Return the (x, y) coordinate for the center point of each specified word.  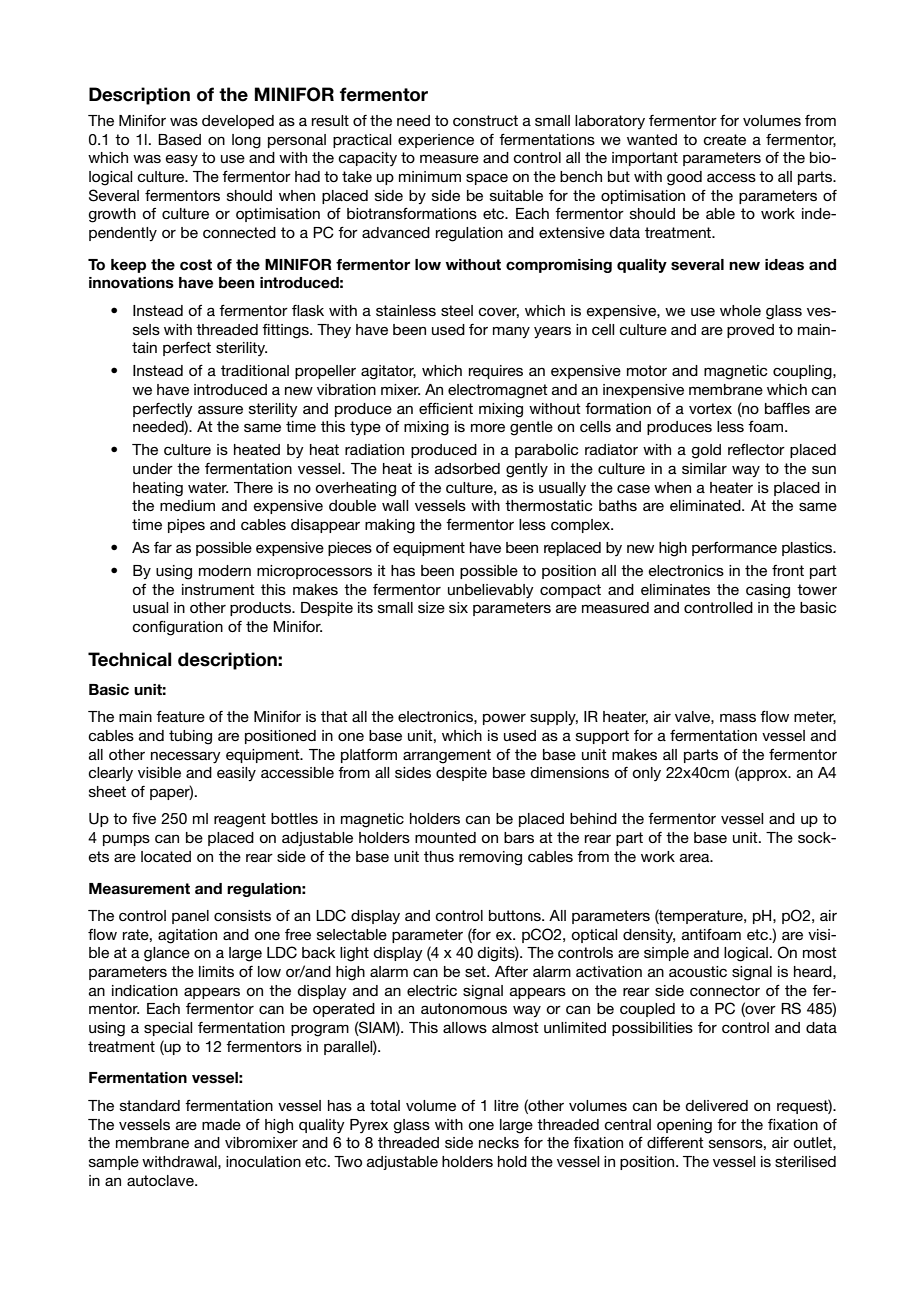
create (724, 139)
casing (768, 591)
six (458, 607)
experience (436, 141)
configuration (177, 628)
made (221, 1124)
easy (182, 160)
